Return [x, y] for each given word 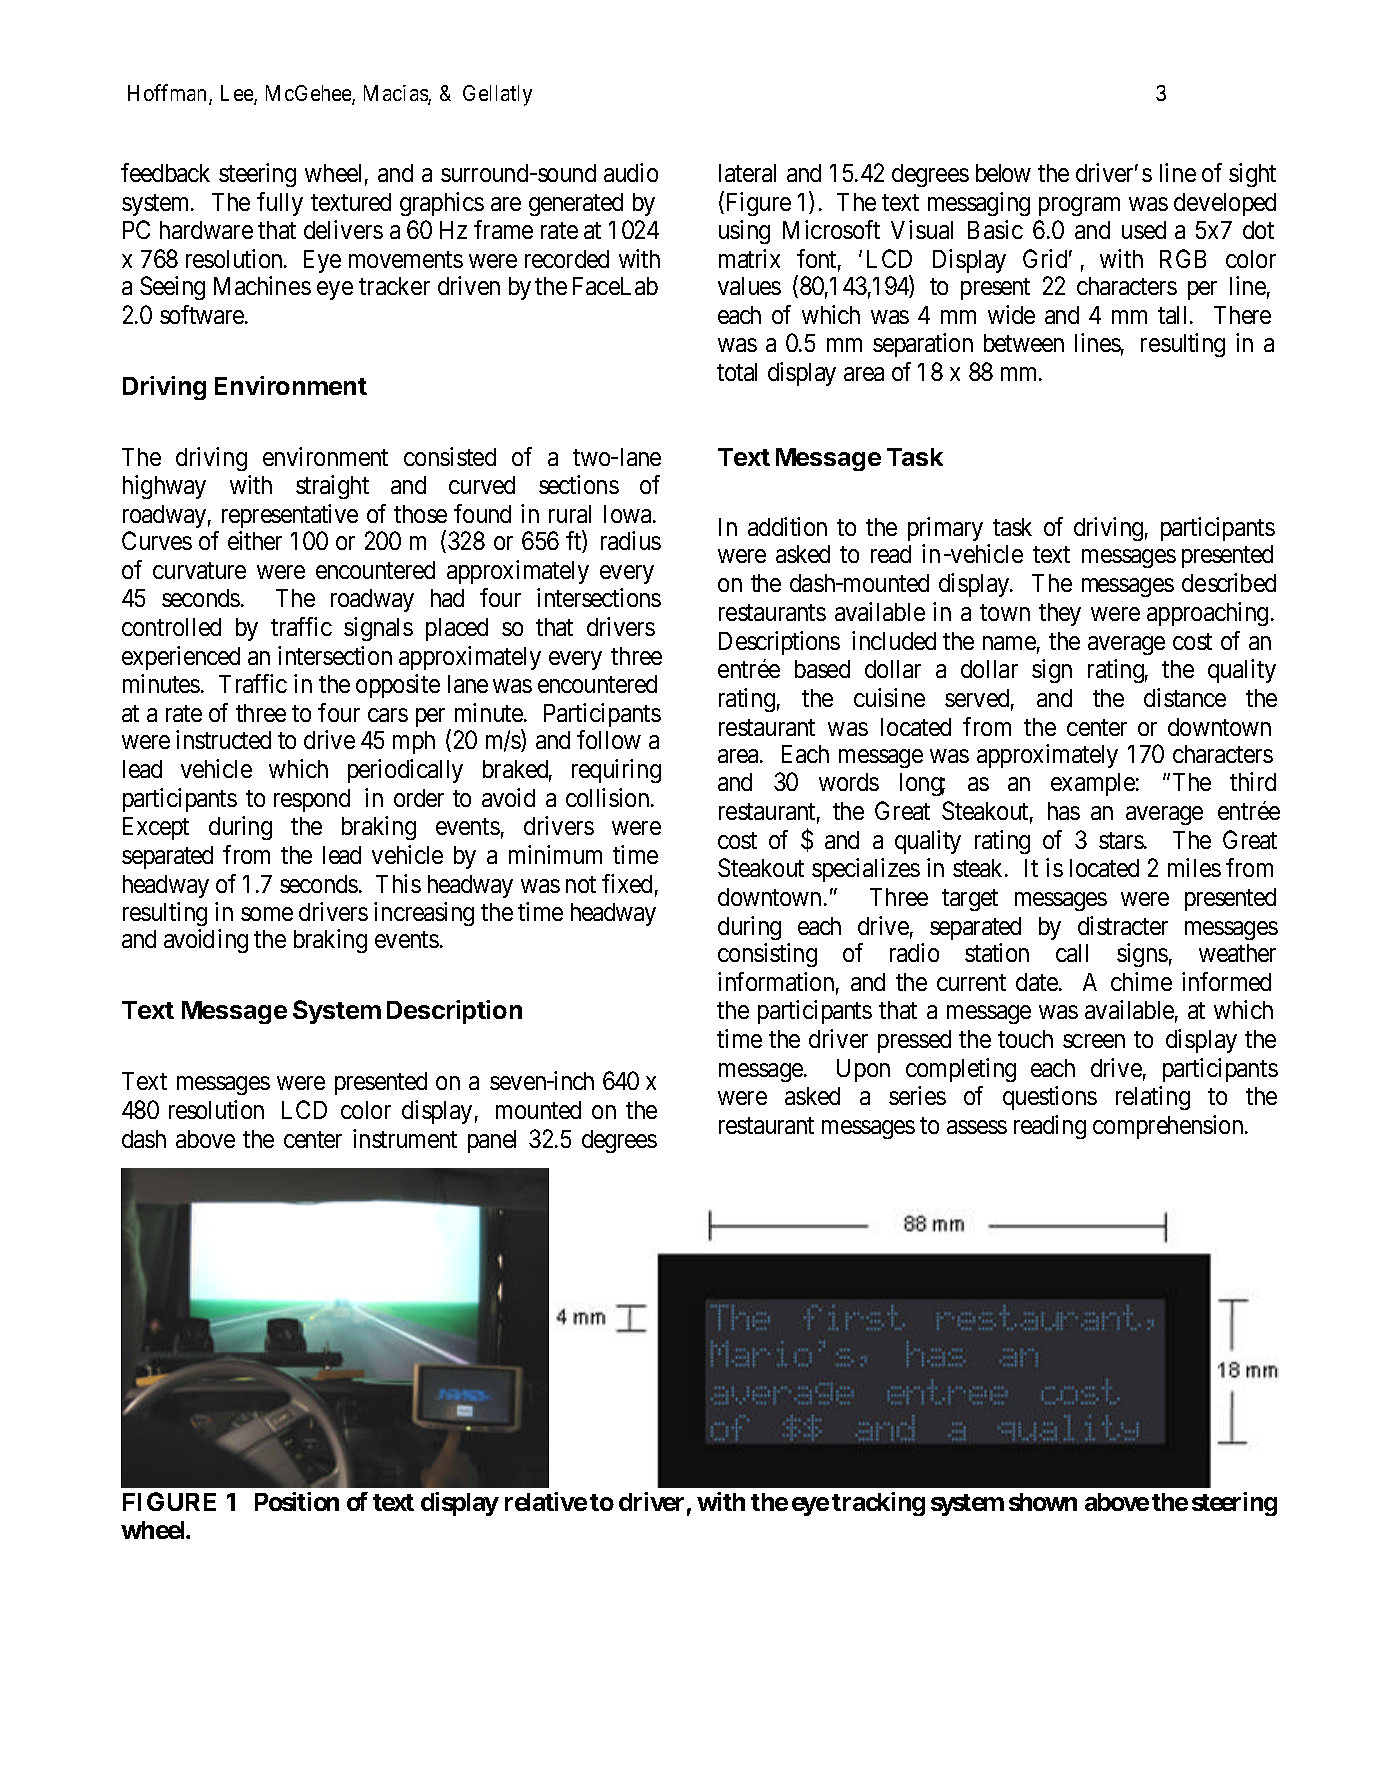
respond [312, 800]
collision [609, 797]
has [1064, 811]
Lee [238, 94]
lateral [747, 173]
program [1079, 206]
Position [297, 1501]
